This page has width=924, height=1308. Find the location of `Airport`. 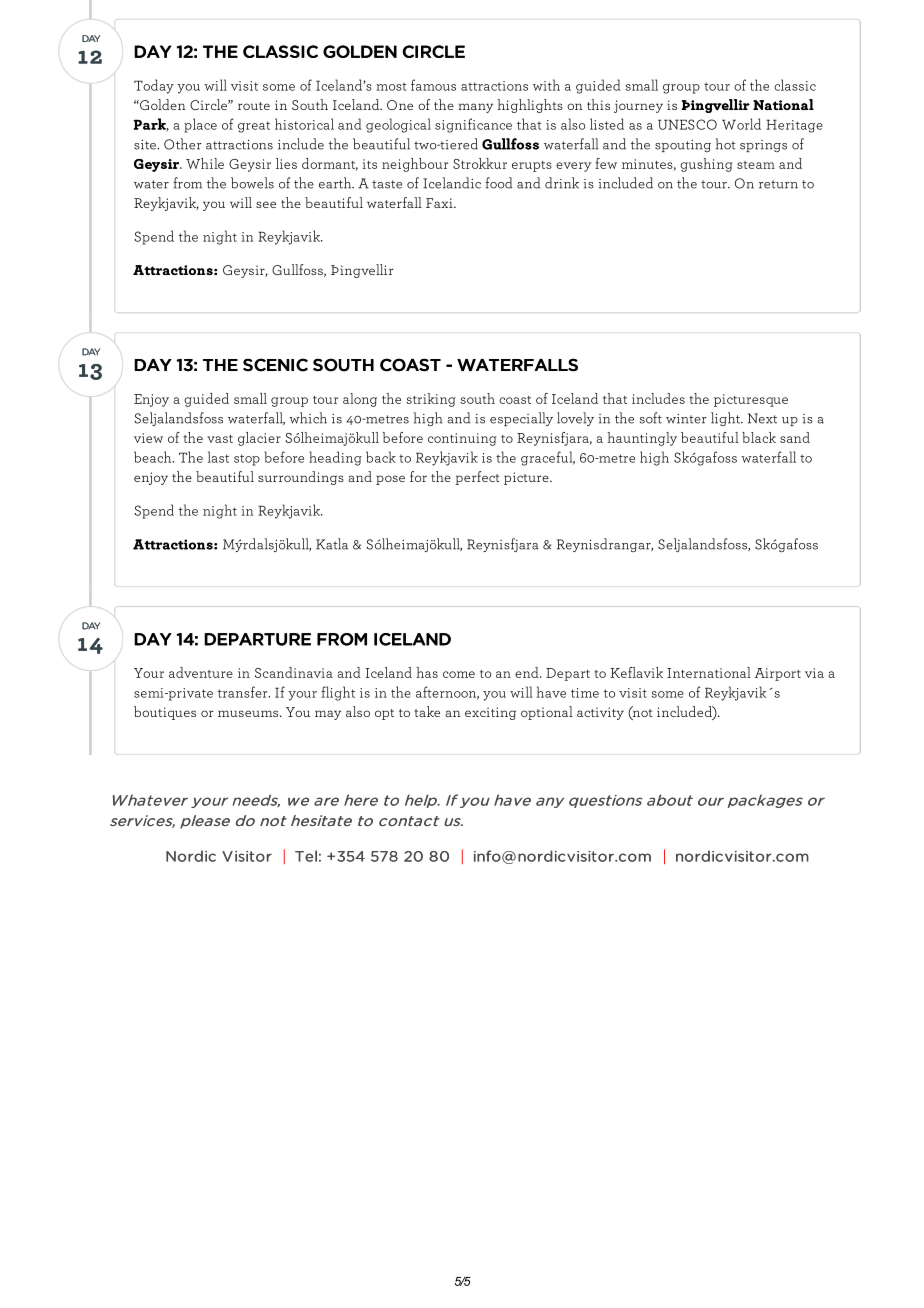

Airport is located at coordinates (778, 674).
